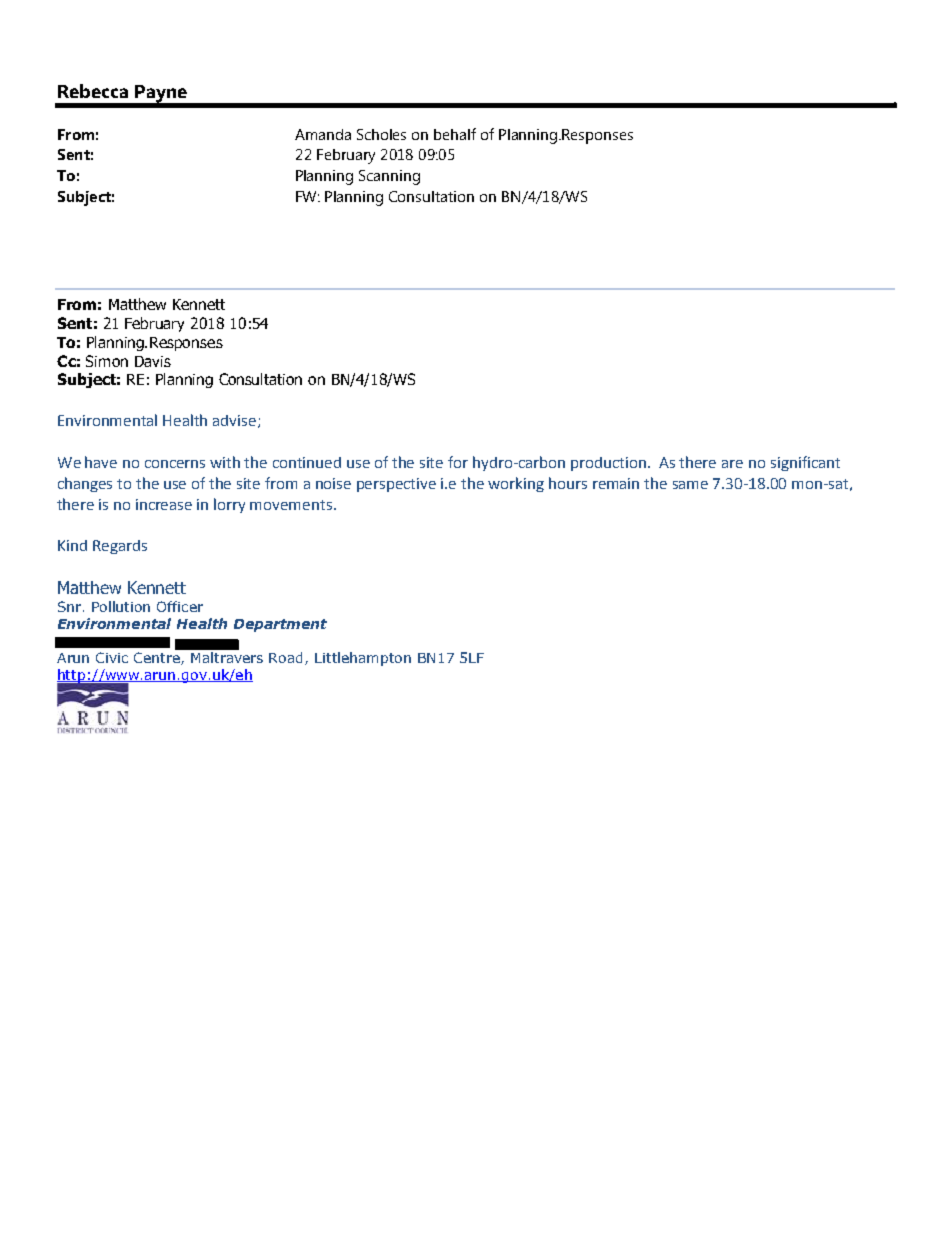 The height and width of the screenshot is (1233, 952). I want to click on Rebecca, so click(93, 91).
